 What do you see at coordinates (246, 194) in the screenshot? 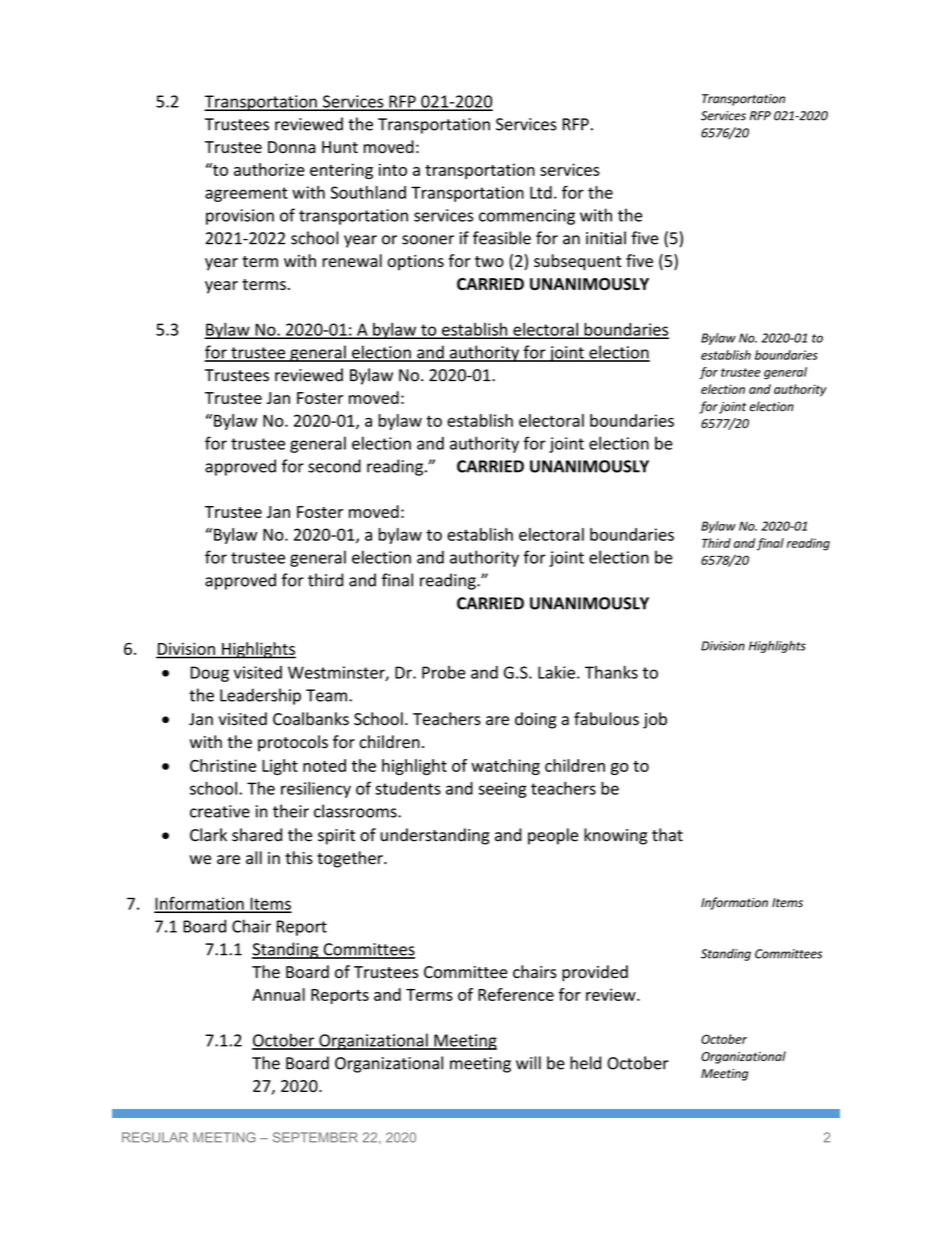
I see `agreement` at bounding box center [246, 194].
